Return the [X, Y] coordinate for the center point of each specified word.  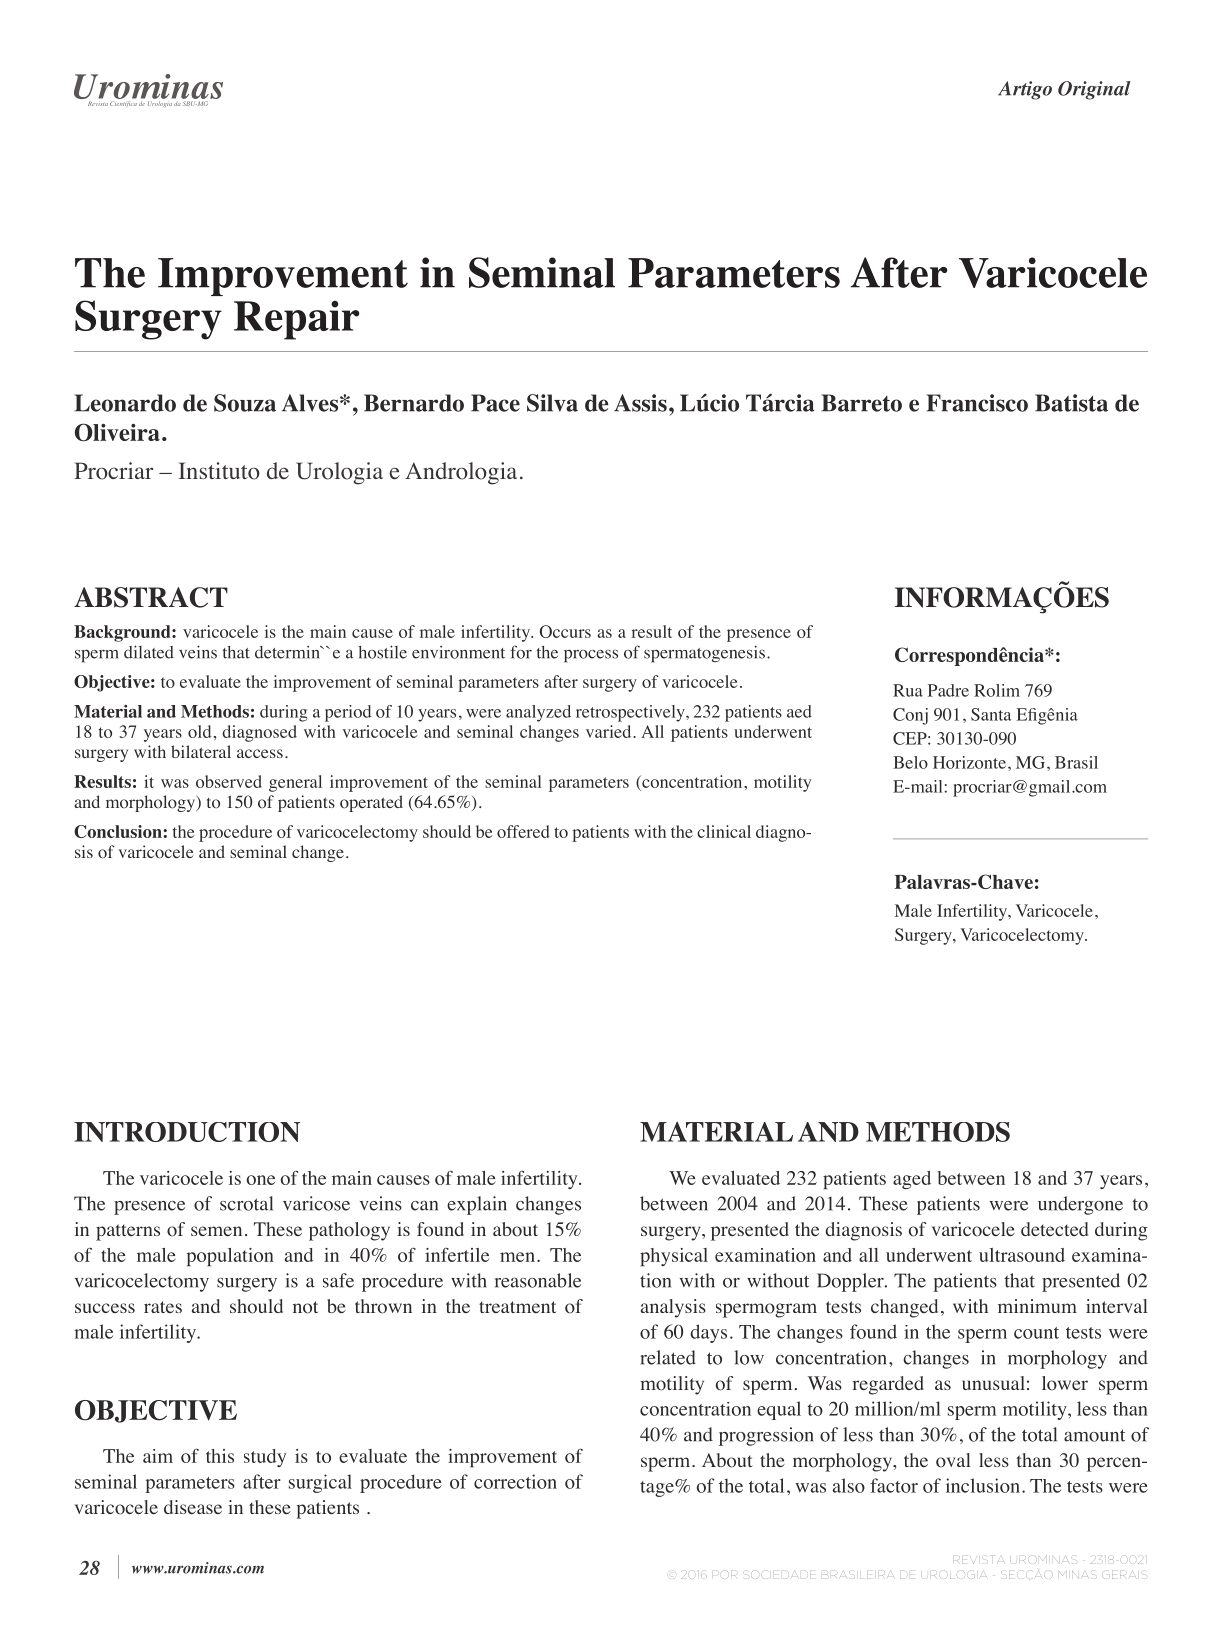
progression [766, 1436]
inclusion [983, 1485]
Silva [552, 403]
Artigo [1025, 90]
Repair [296, 320]
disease [193, 1507]
